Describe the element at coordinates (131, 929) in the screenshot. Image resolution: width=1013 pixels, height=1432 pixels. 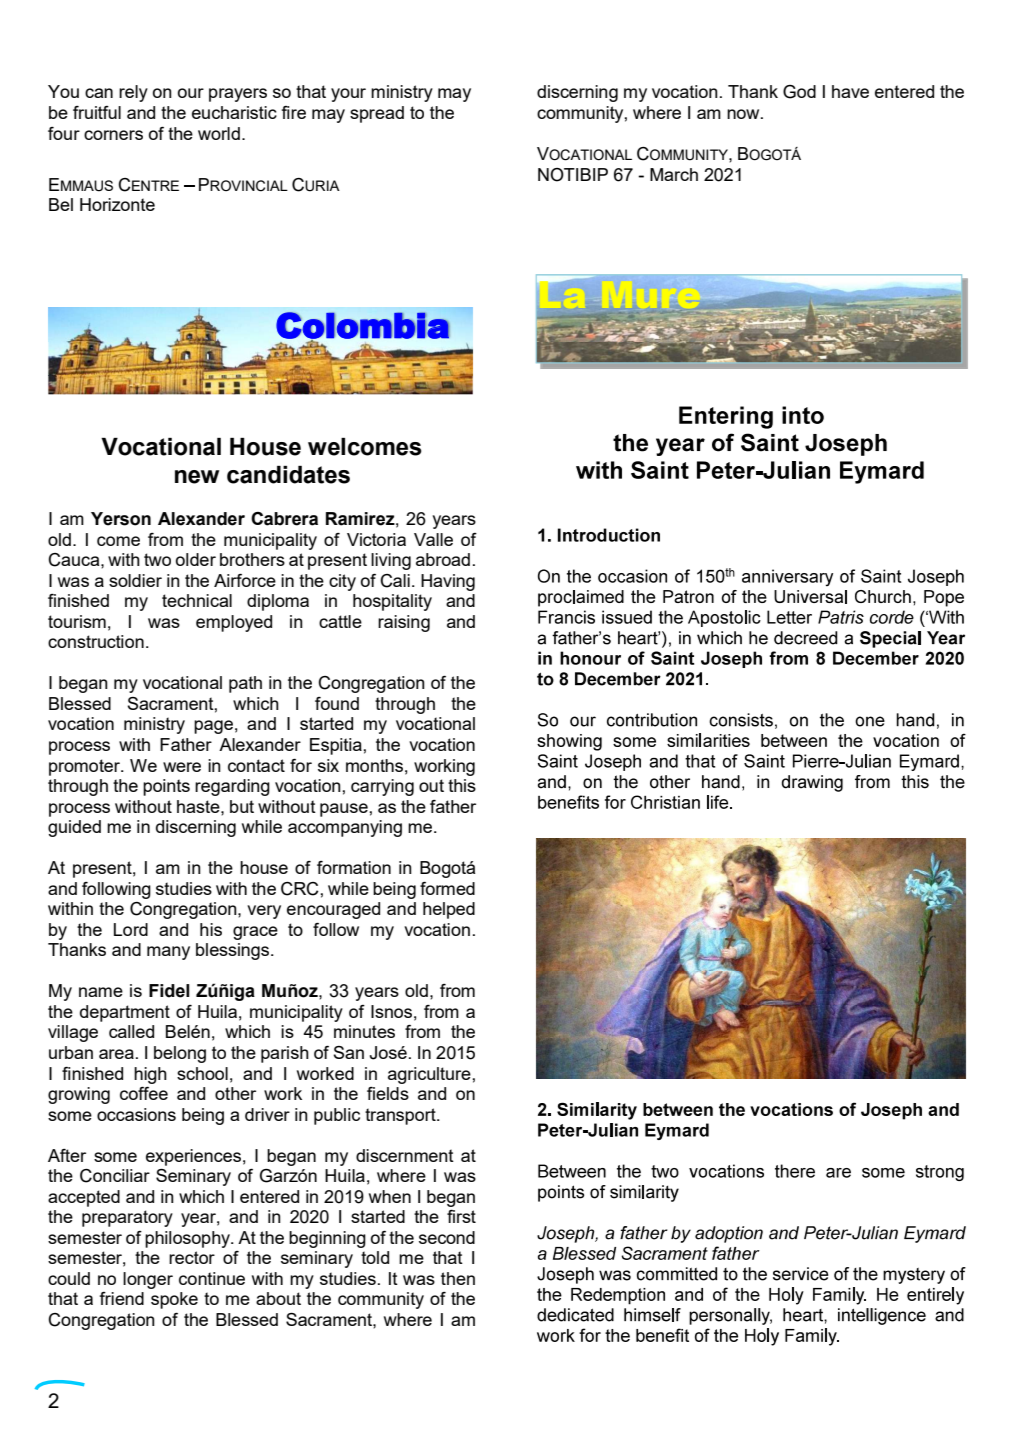
I see `Lord` at that location.
